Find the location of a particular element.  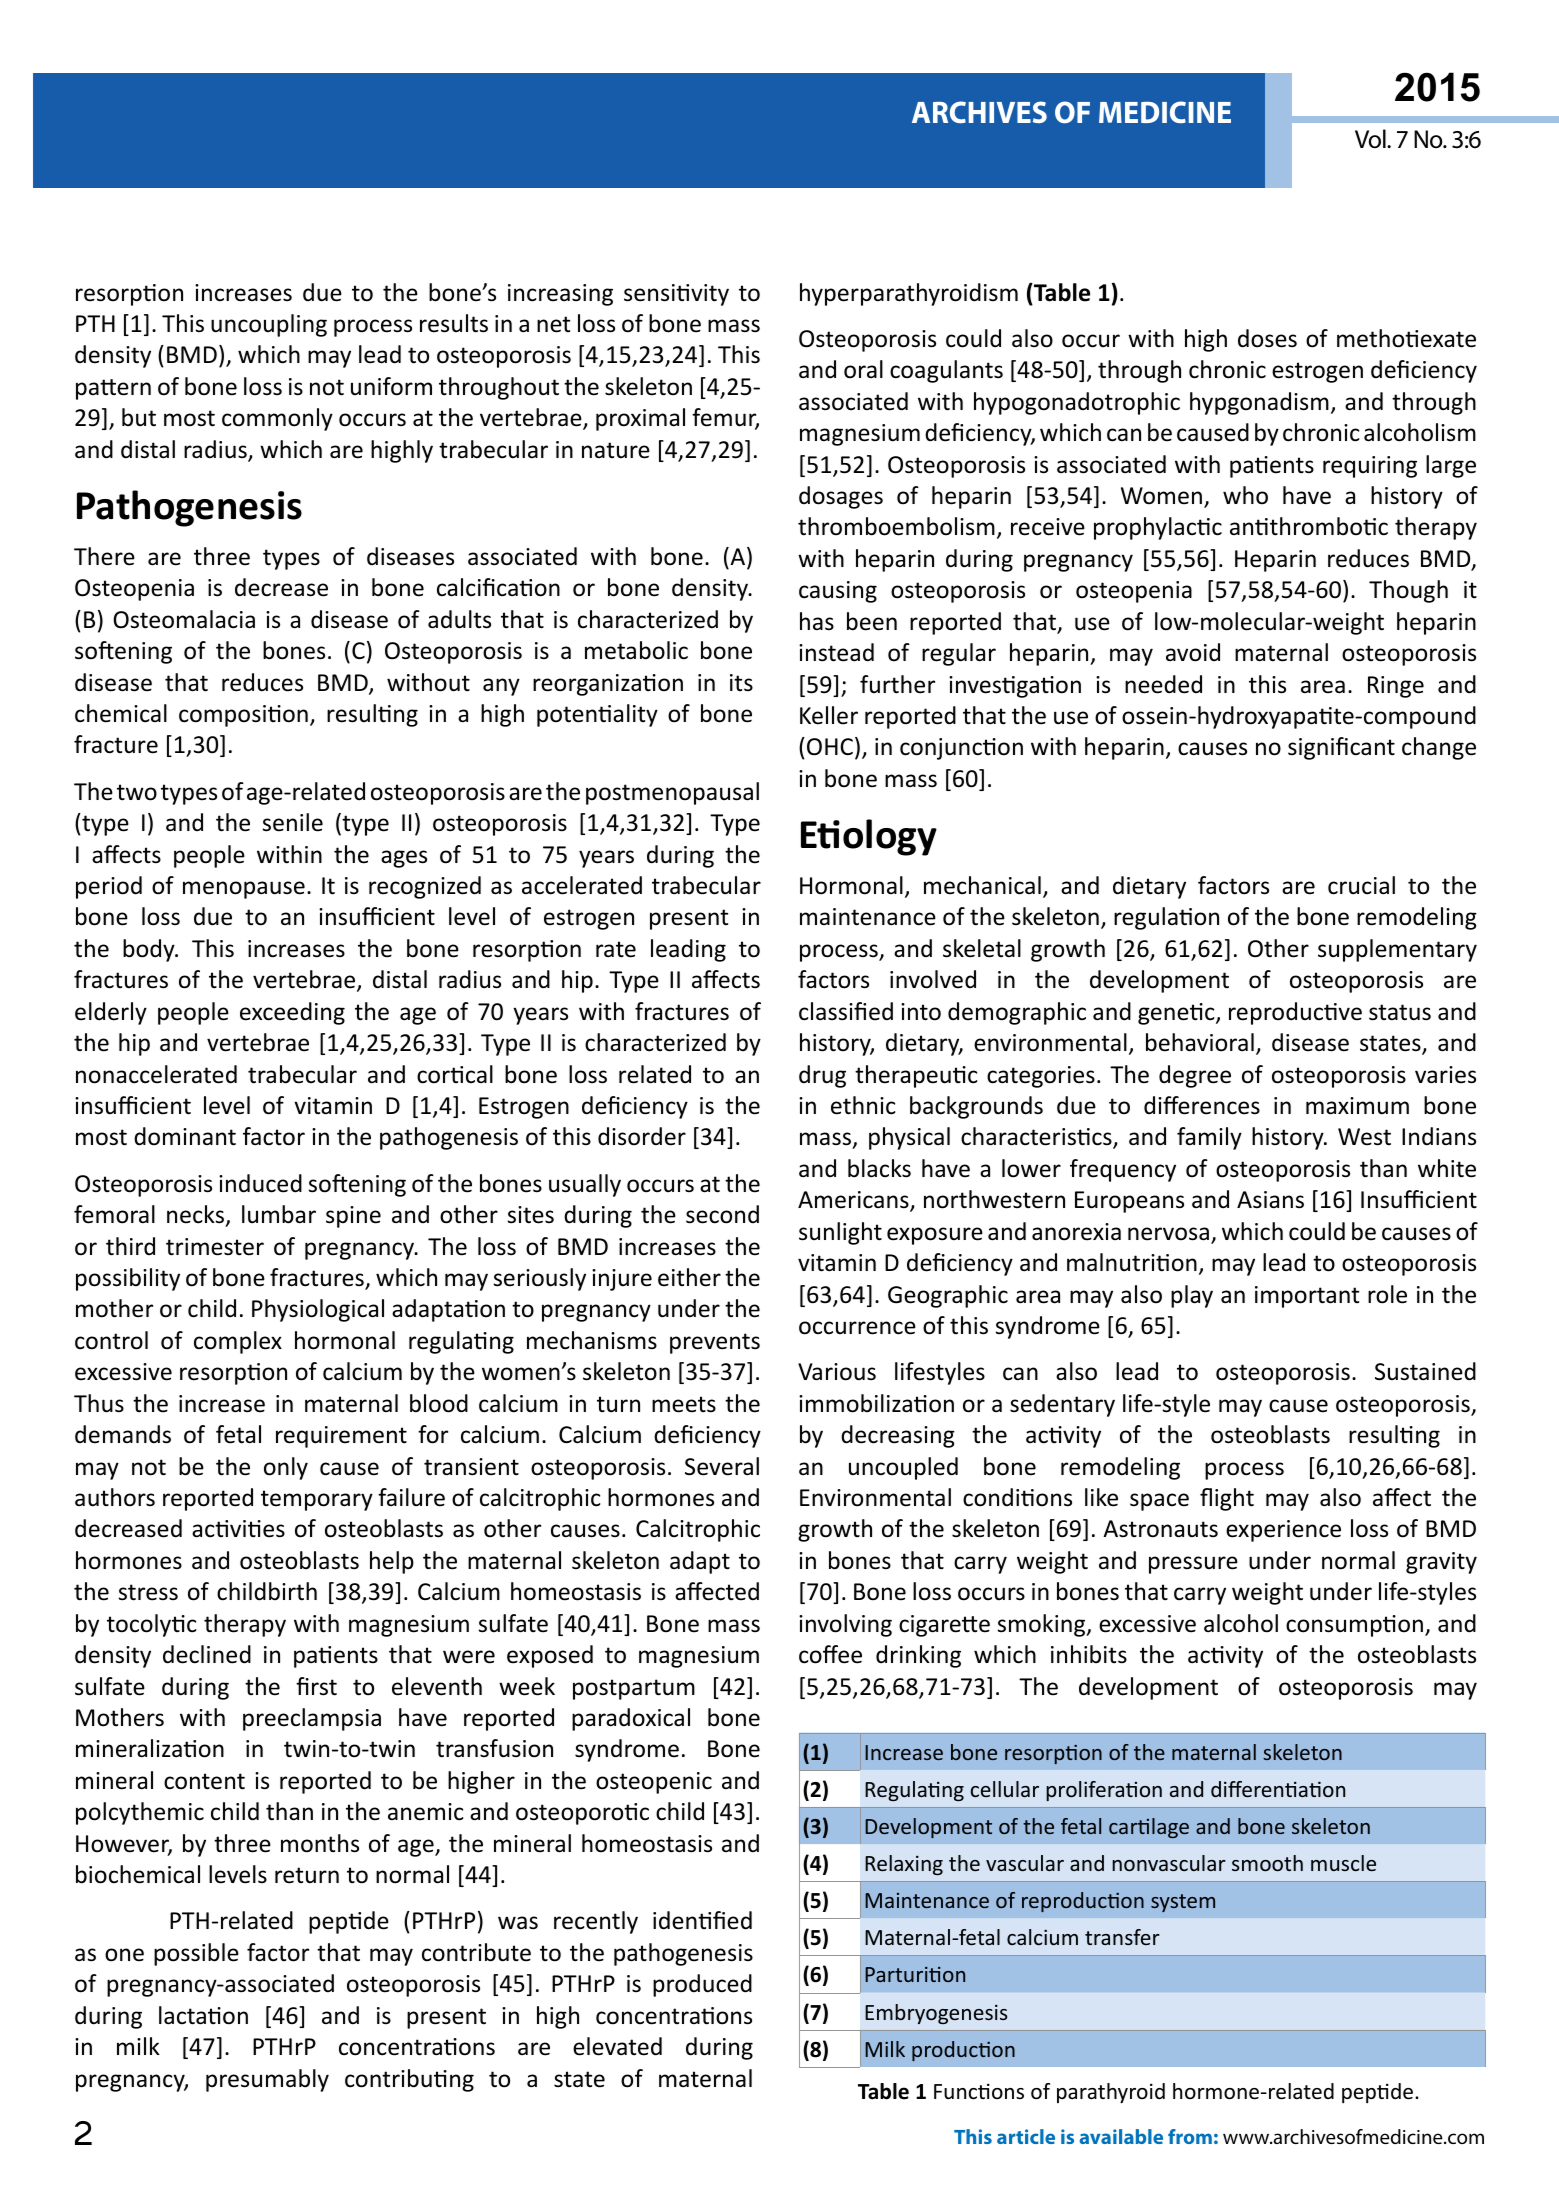

lumbar is located at coordinates (279, 1214).
